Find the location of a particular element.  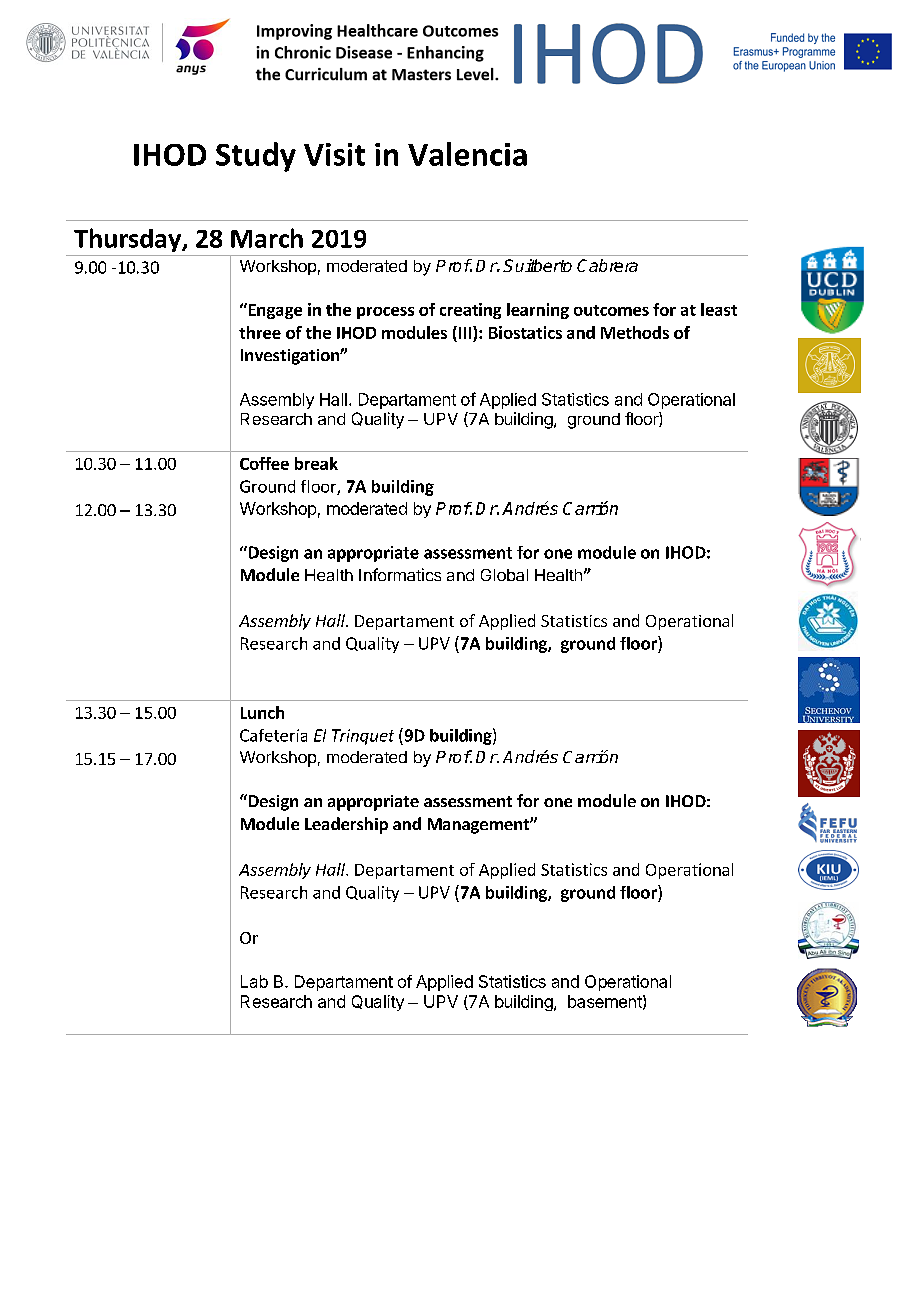

break is located at coordinates (316, 463).
